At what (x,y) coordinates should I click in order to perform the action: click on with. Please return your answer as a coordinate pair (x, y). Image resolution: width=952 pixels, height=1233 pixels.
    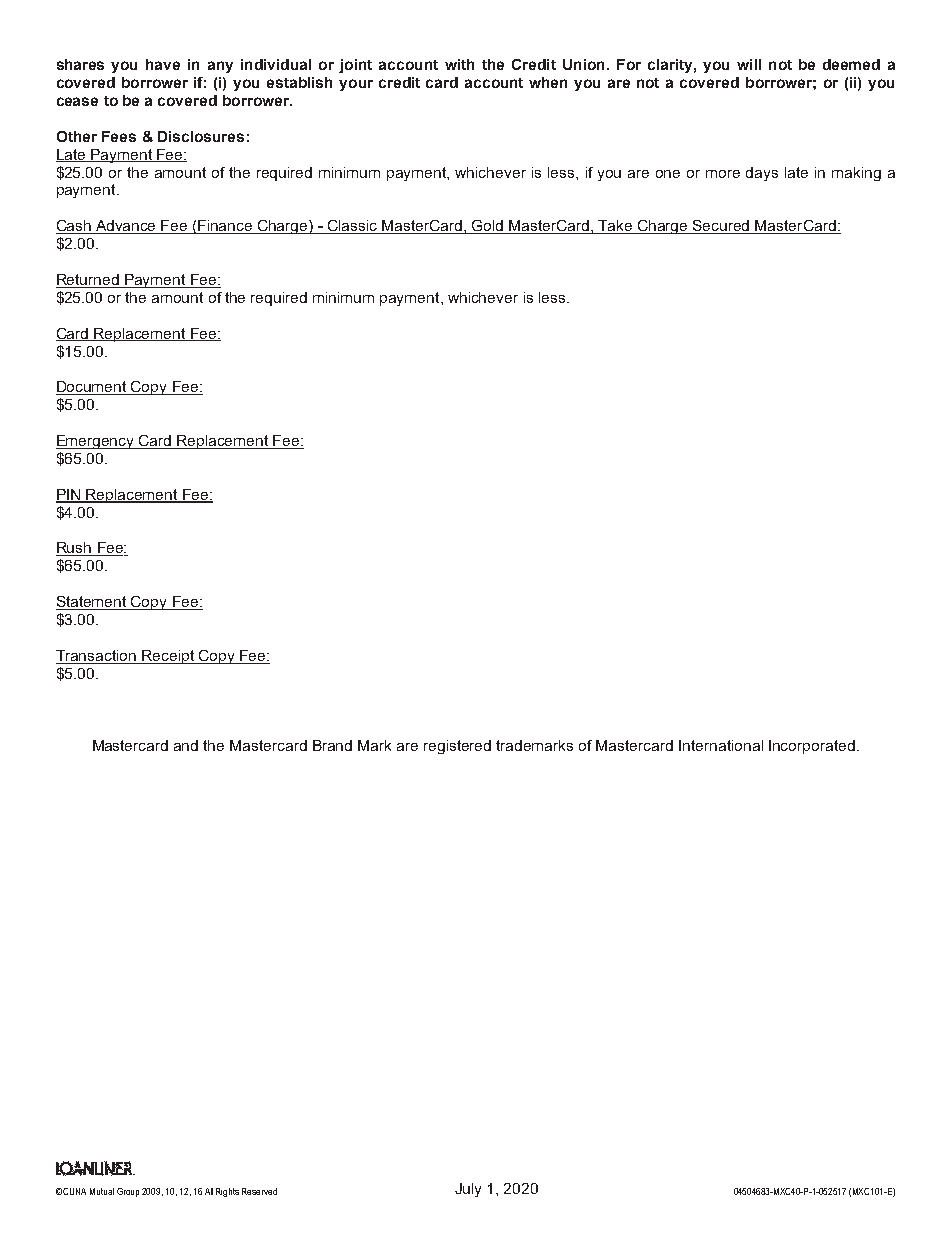
    Looking at the image, I should click on (459, 64).
